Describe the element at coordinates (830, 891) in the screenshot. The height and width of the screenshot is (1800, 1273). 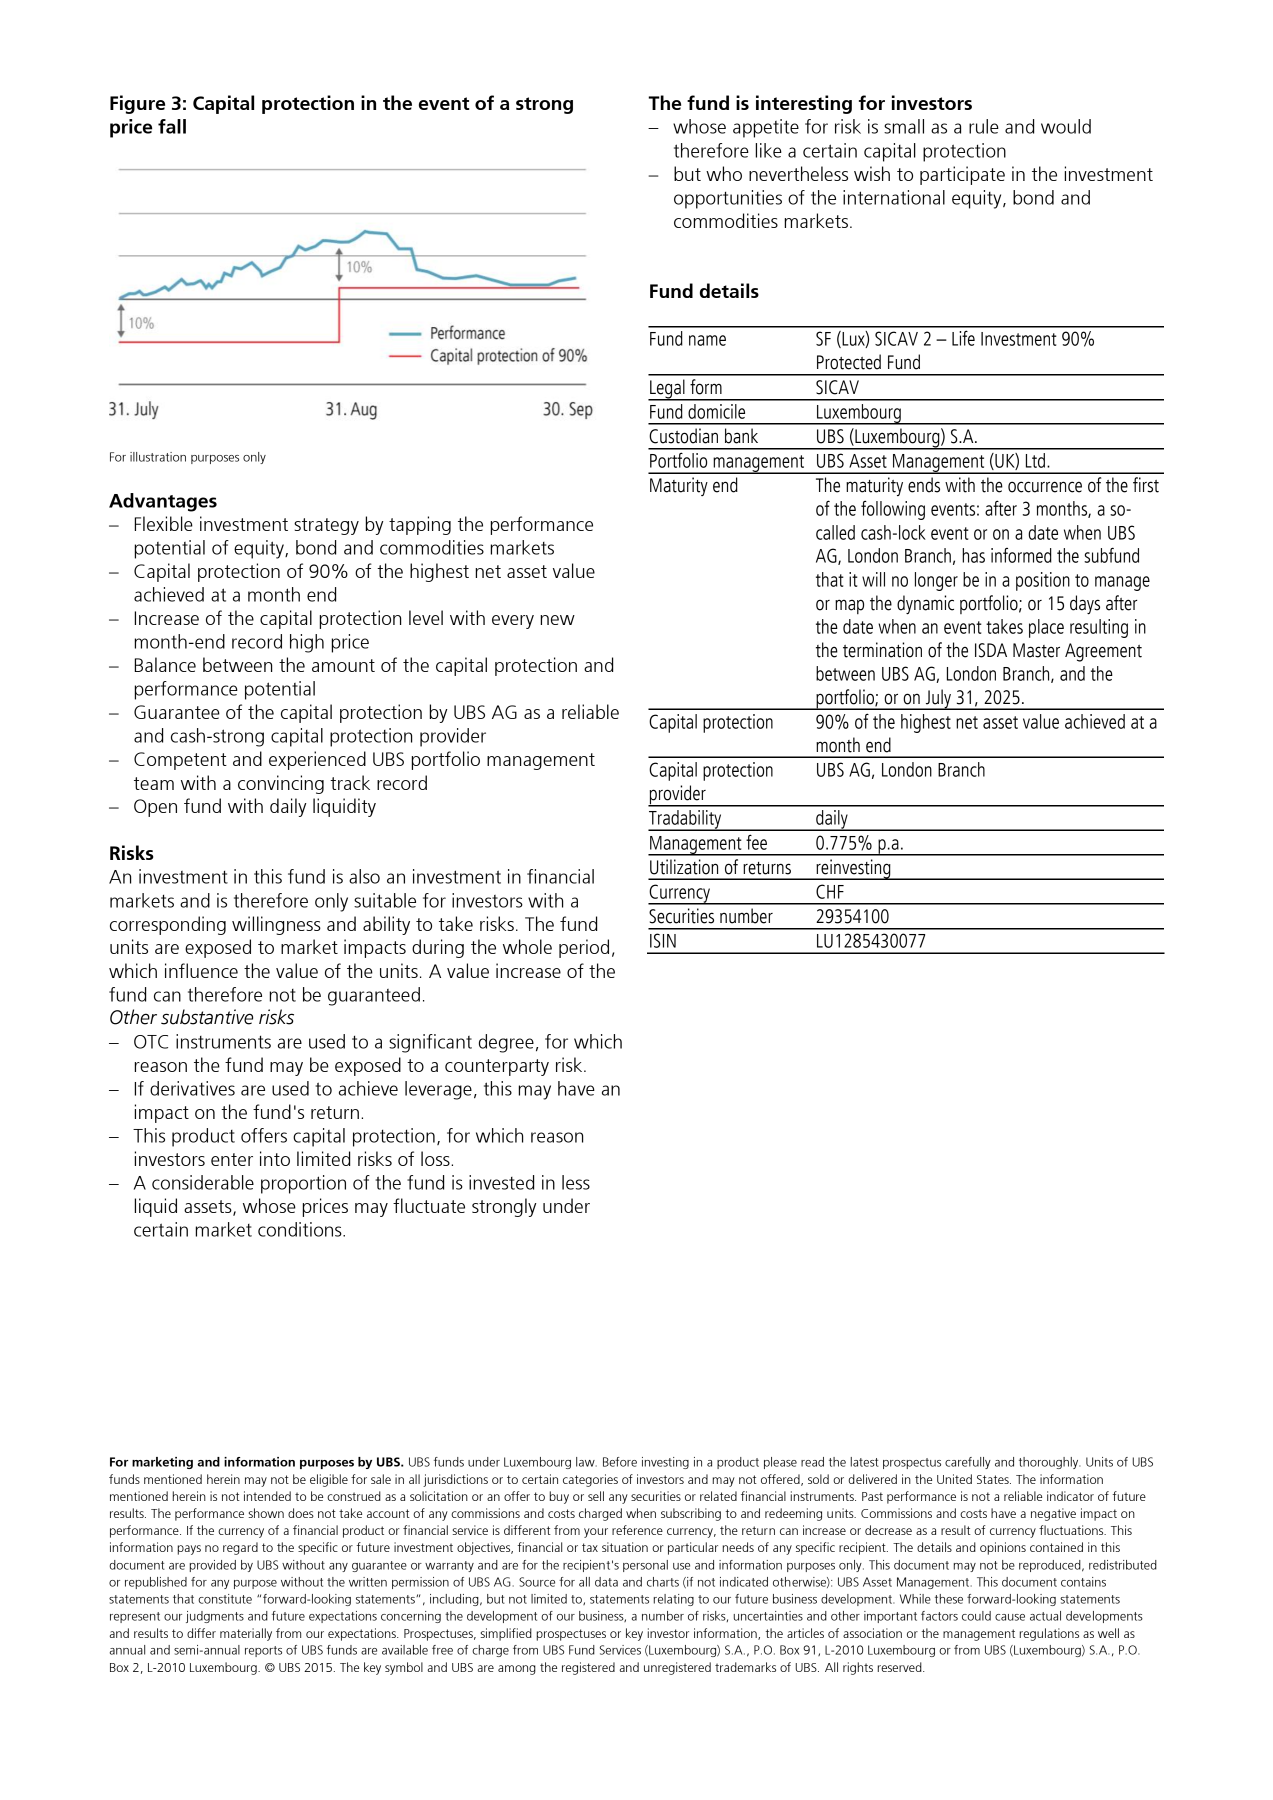
I see `CHF` at that location.
